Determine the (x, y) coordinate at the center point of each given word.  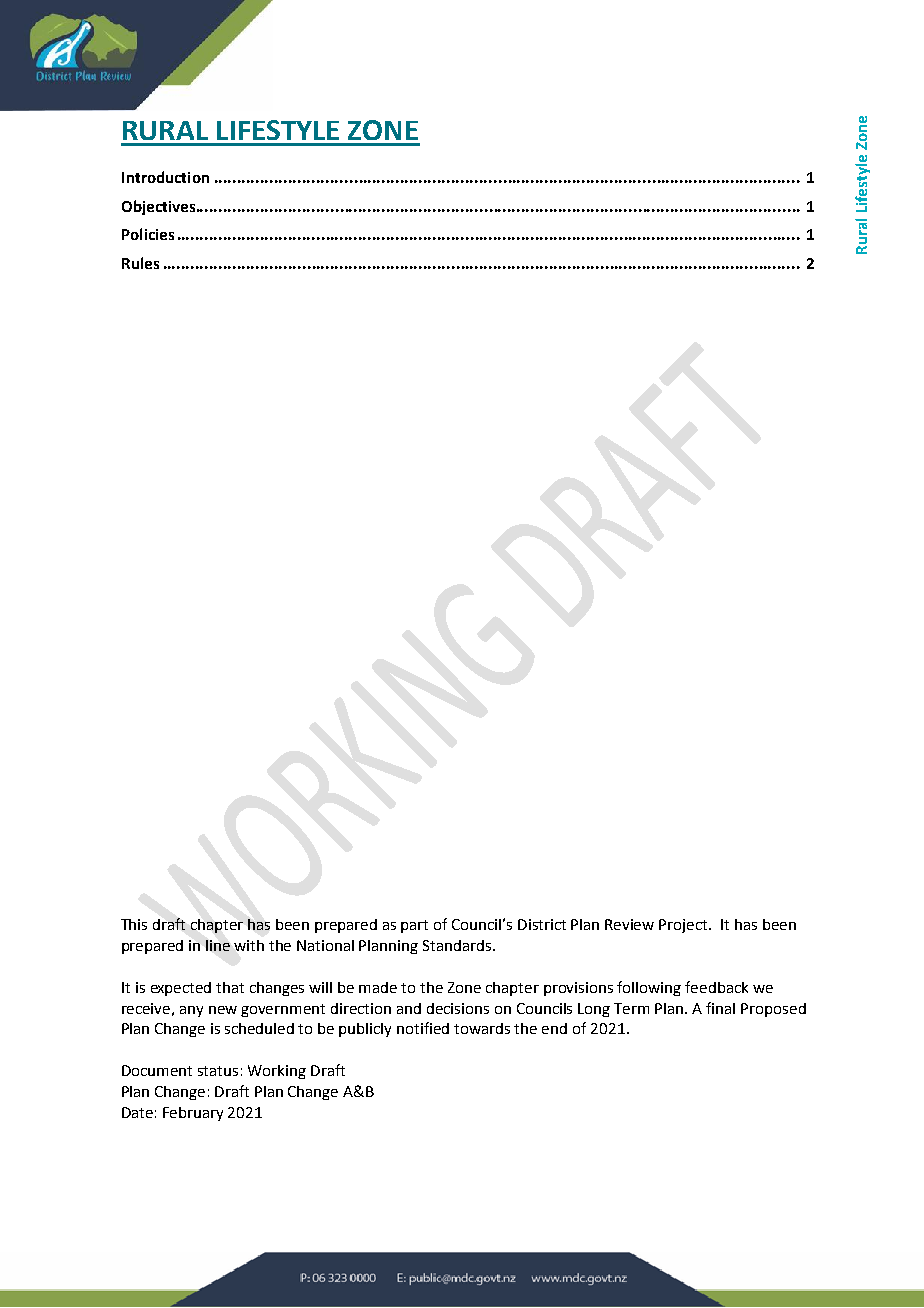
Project (684, 926)
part (414, 926)
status (218, 1071)
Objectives (160, 207)
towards (482, 1028)
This (134, 924)
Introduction (165, 177)
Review (629, 924)
